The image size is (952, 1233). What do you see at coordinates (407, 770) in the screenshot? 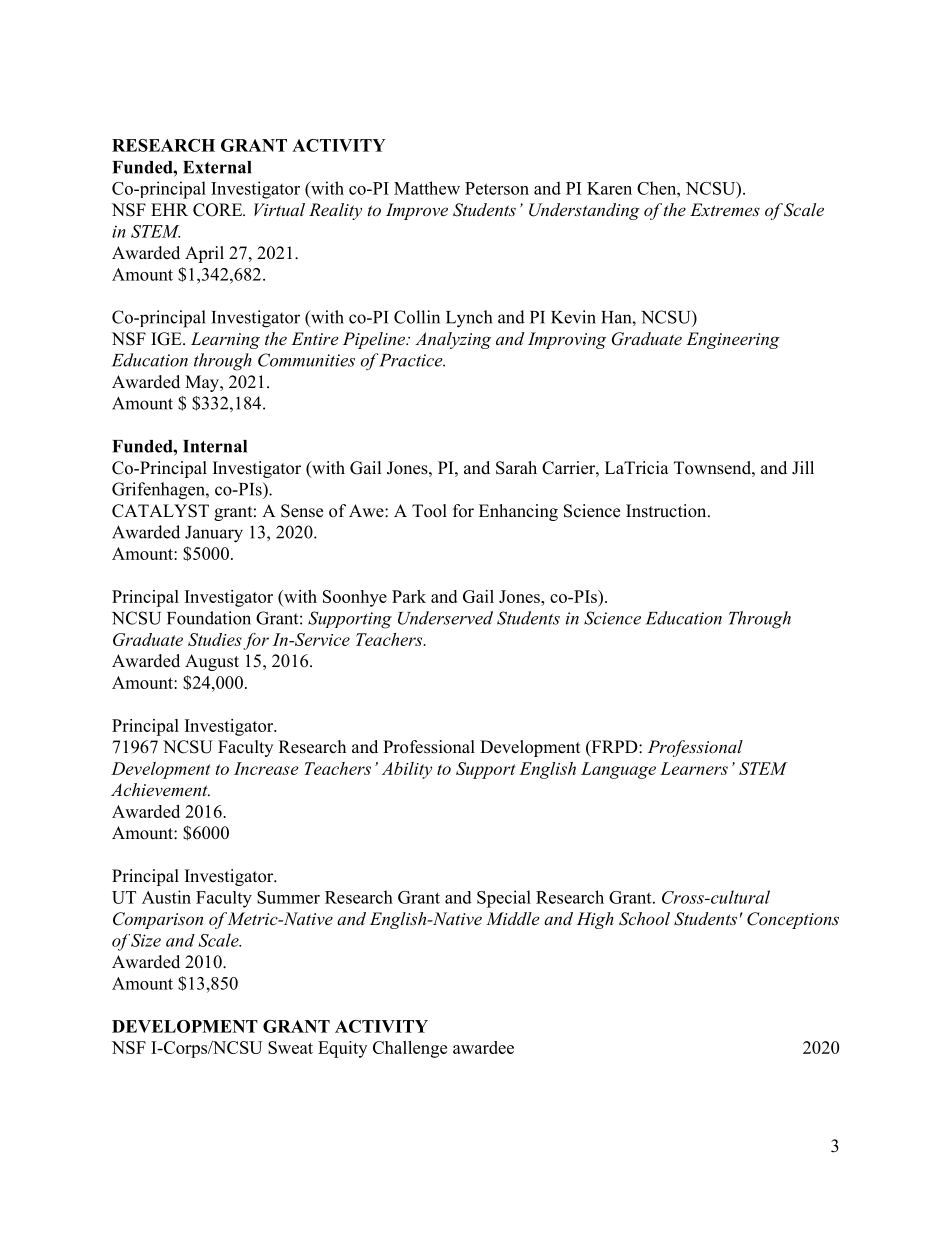
I see `Ability` at bounding box center [407, 770].
